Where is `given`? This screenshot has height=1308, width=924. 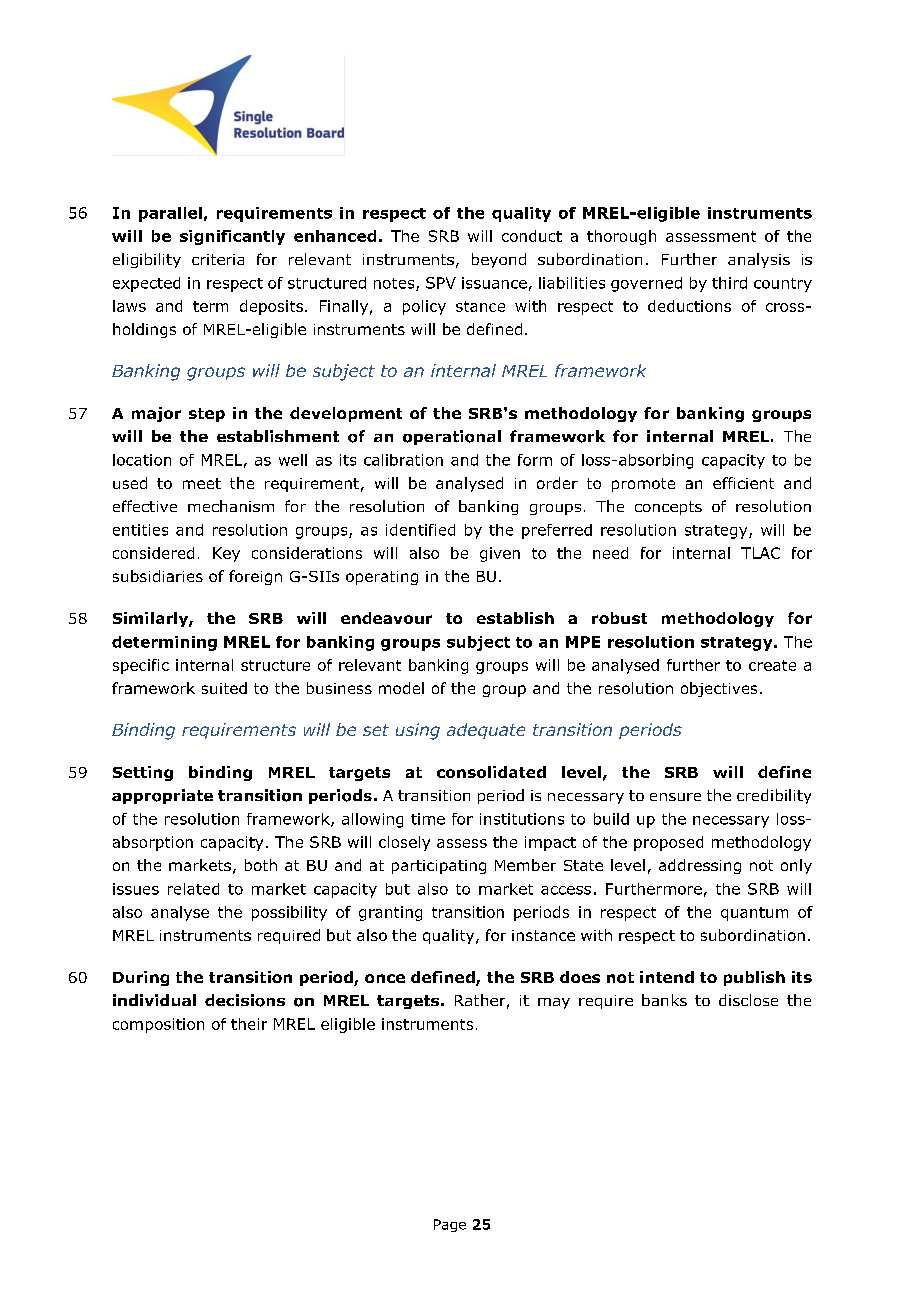 given is located at coordinates (500, 554).
